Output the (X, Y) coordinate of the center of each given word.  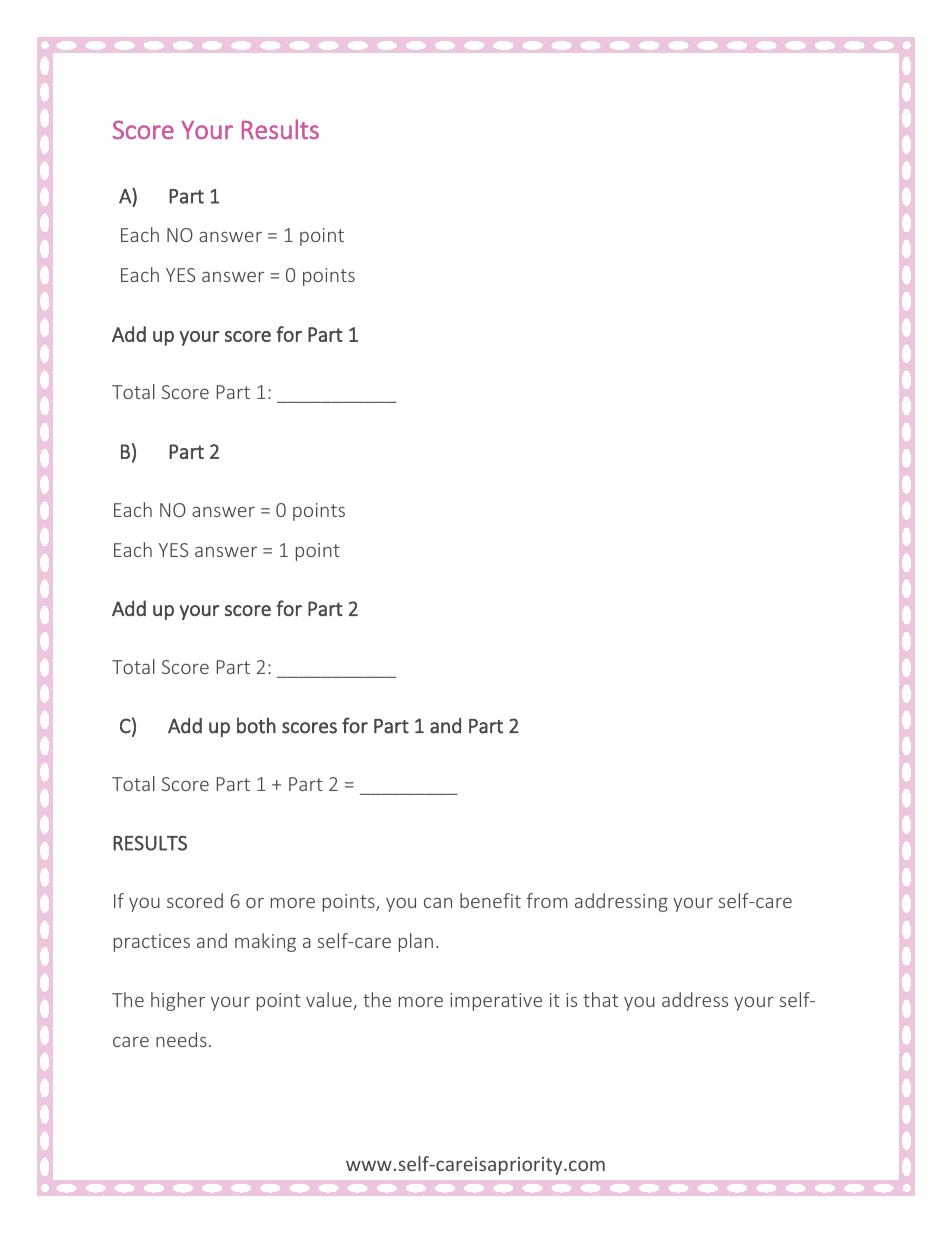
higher (178, 1001)
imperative (496, 1002)
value (330, 1001)
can (438, 903)
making (265, 942)
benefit (490, 900)
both (256, 725)
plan (416, 942)
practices (152, 943)
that (600, 999)
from (547, 900)
